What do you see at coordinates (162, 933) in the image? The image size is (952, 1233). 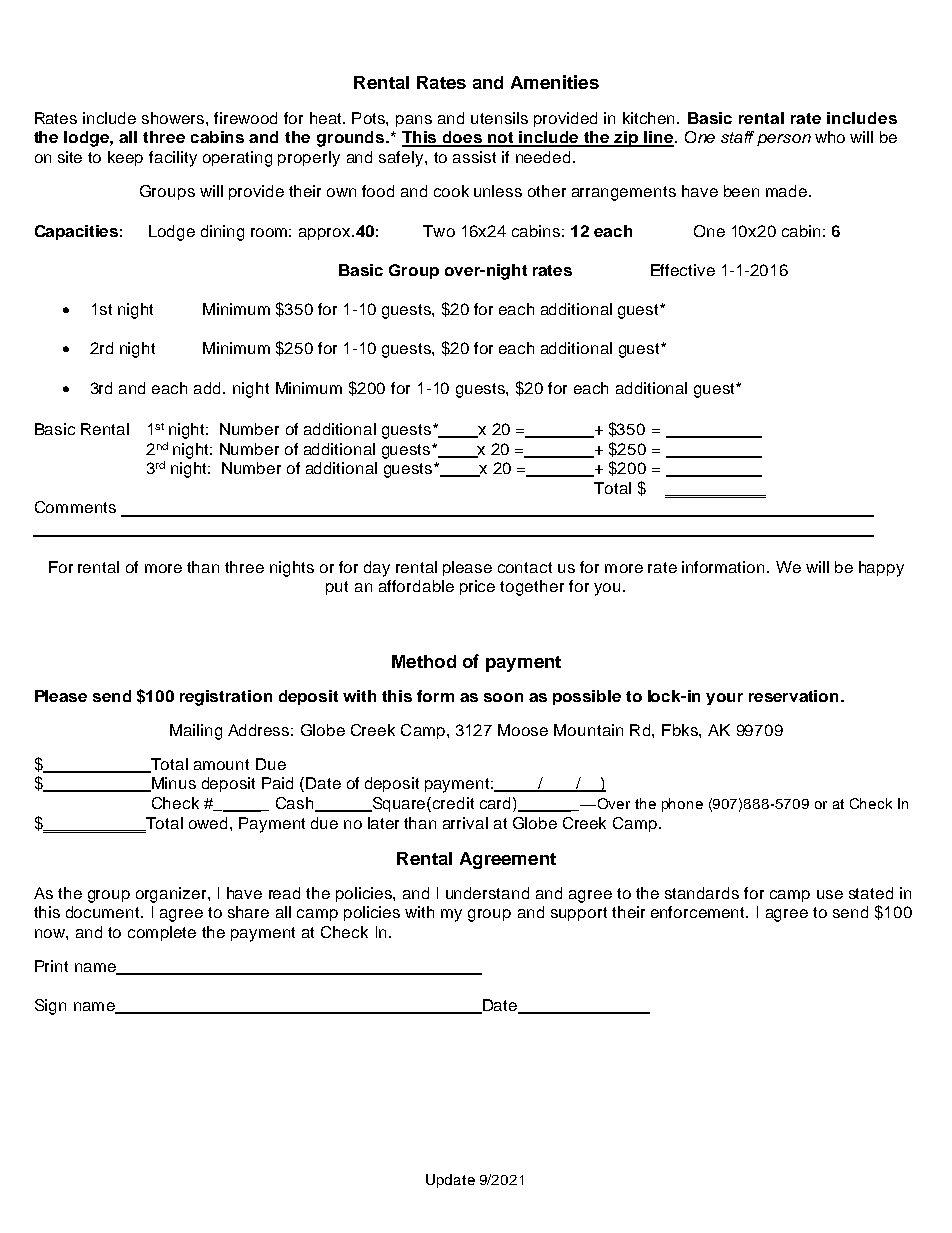 I see `complete` at bounding box center [162, 933].
